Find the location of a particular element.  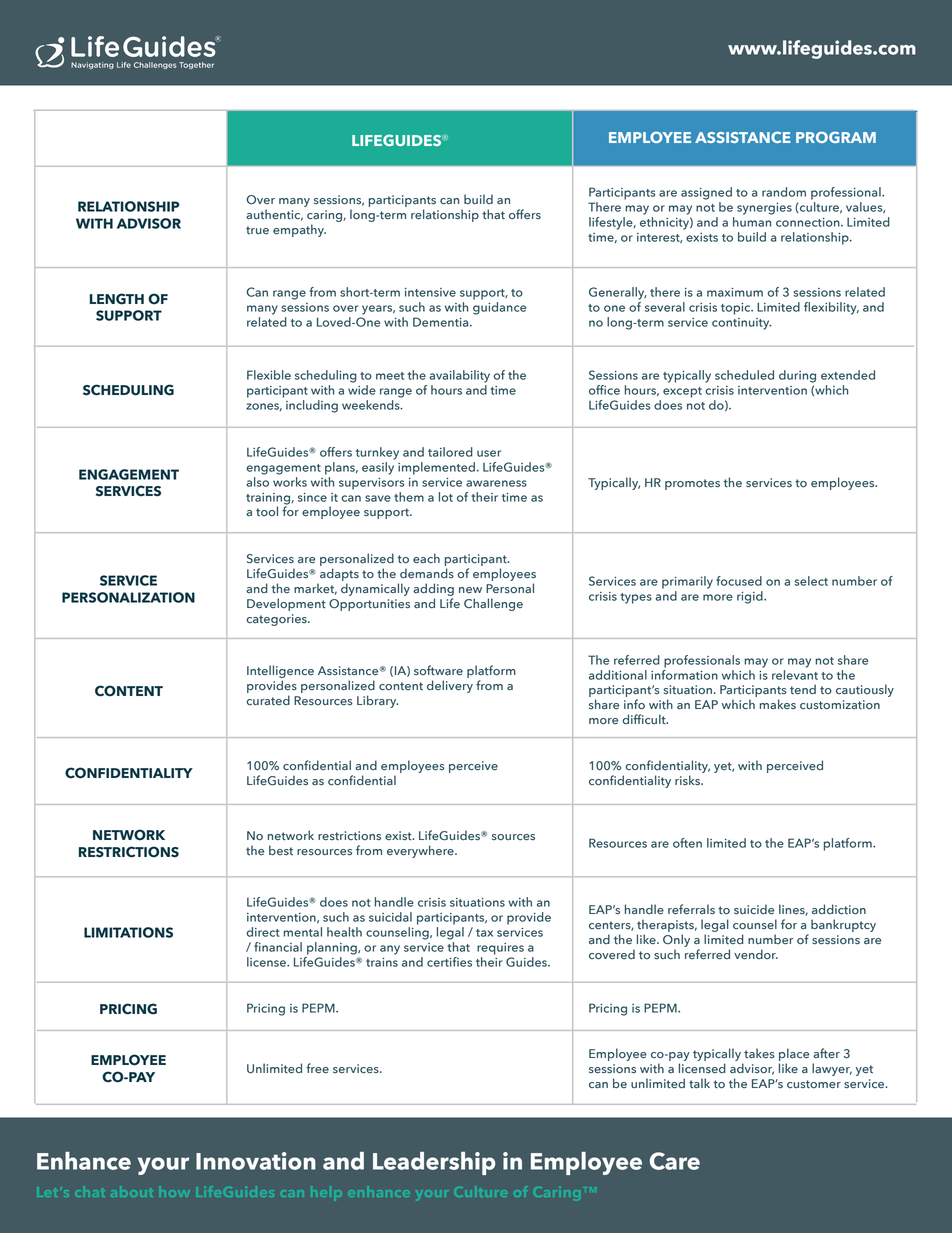

true is located at coordinates (257, 230).
